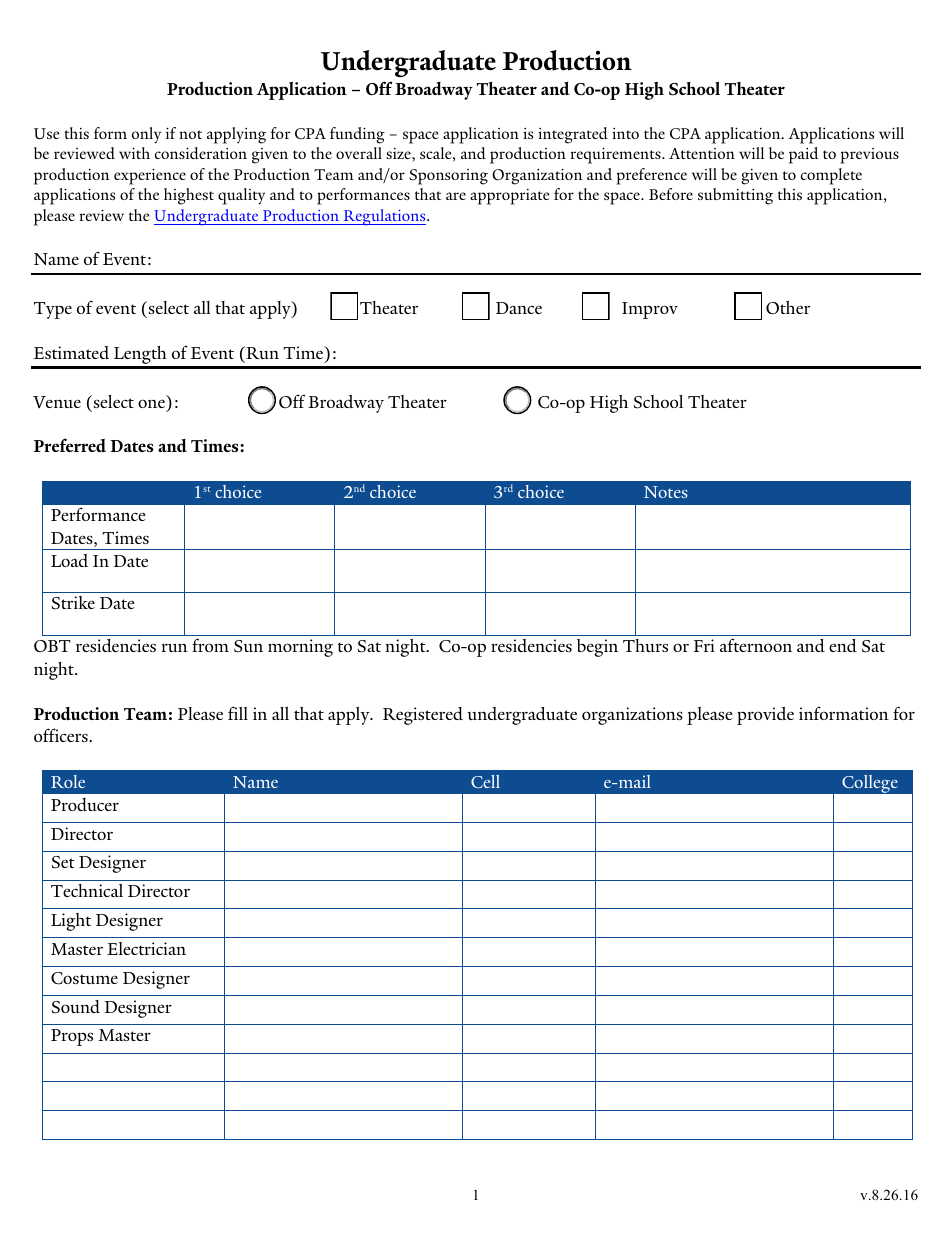 This page has height=1233, width=952. I want to click on afternoon, so click(756, 645).
